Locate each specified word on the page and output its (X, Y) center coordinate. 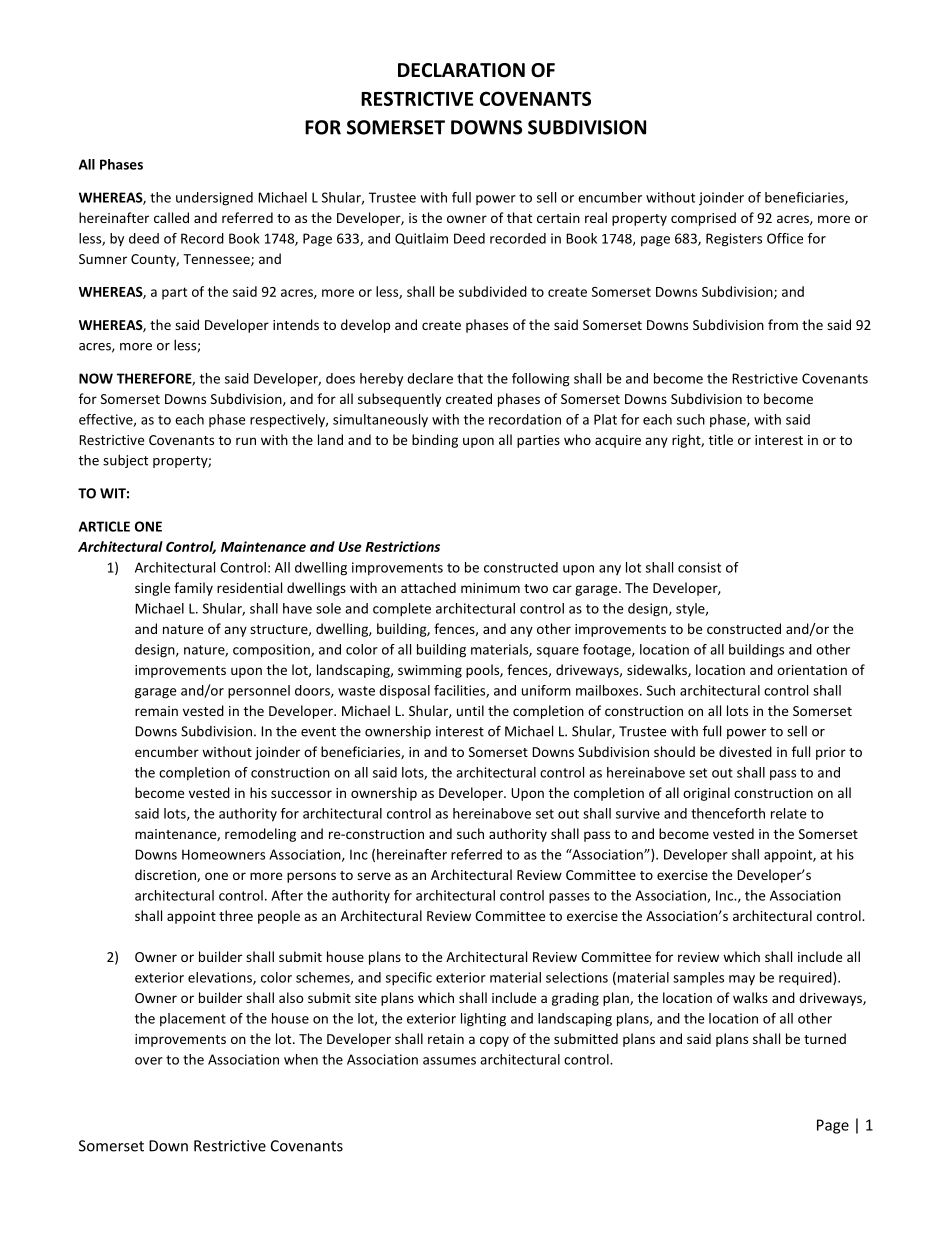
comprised (703, 219)
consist (699, 567)
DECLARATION (461, 70)
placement (193, 1019)
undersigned (214, 199)
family (193, 589)
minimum (490, 588)
